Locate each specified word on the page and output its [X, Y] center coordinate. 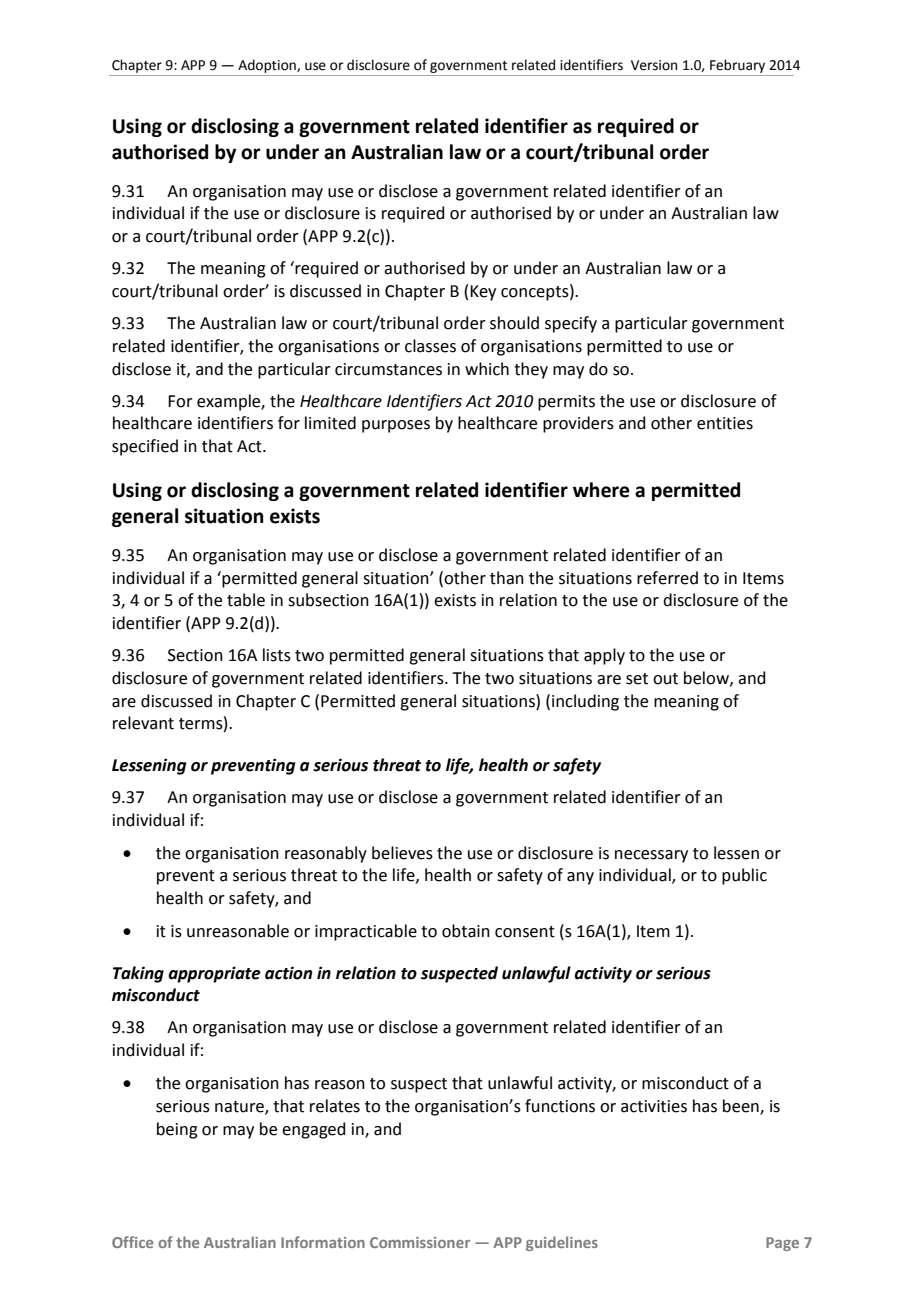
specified [145, 447]
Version [654, 65]
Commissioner [420, 1242]
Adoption [268, 66]
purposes [396, 426]
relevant [143, 723]
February [737, 66]
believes [402, 853]
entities [725, 423]
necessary [651, 856]
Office [132, 1242]
